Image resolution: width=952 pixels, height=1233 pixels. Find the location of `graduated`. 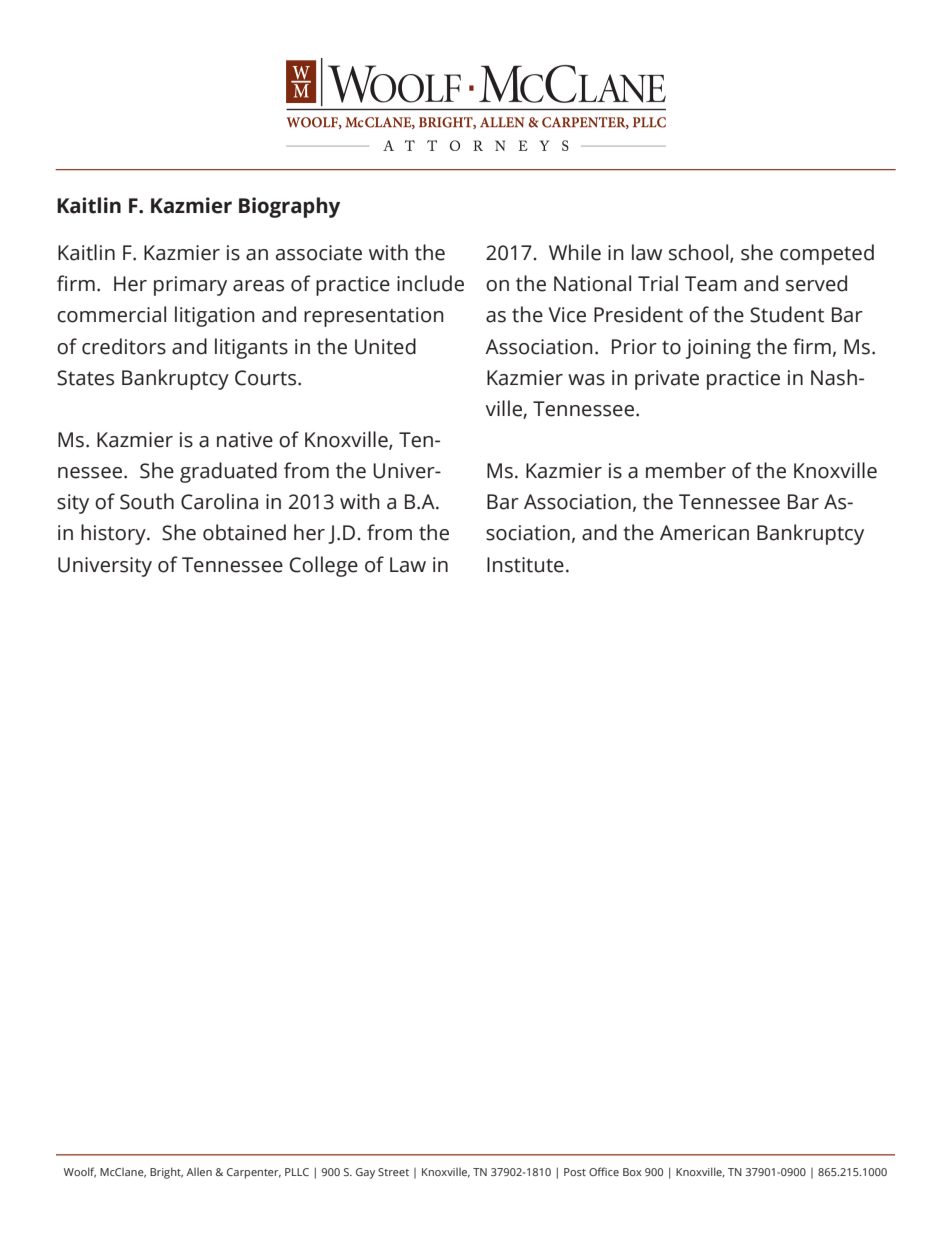

graduated is located at coordinates (228, 472).
